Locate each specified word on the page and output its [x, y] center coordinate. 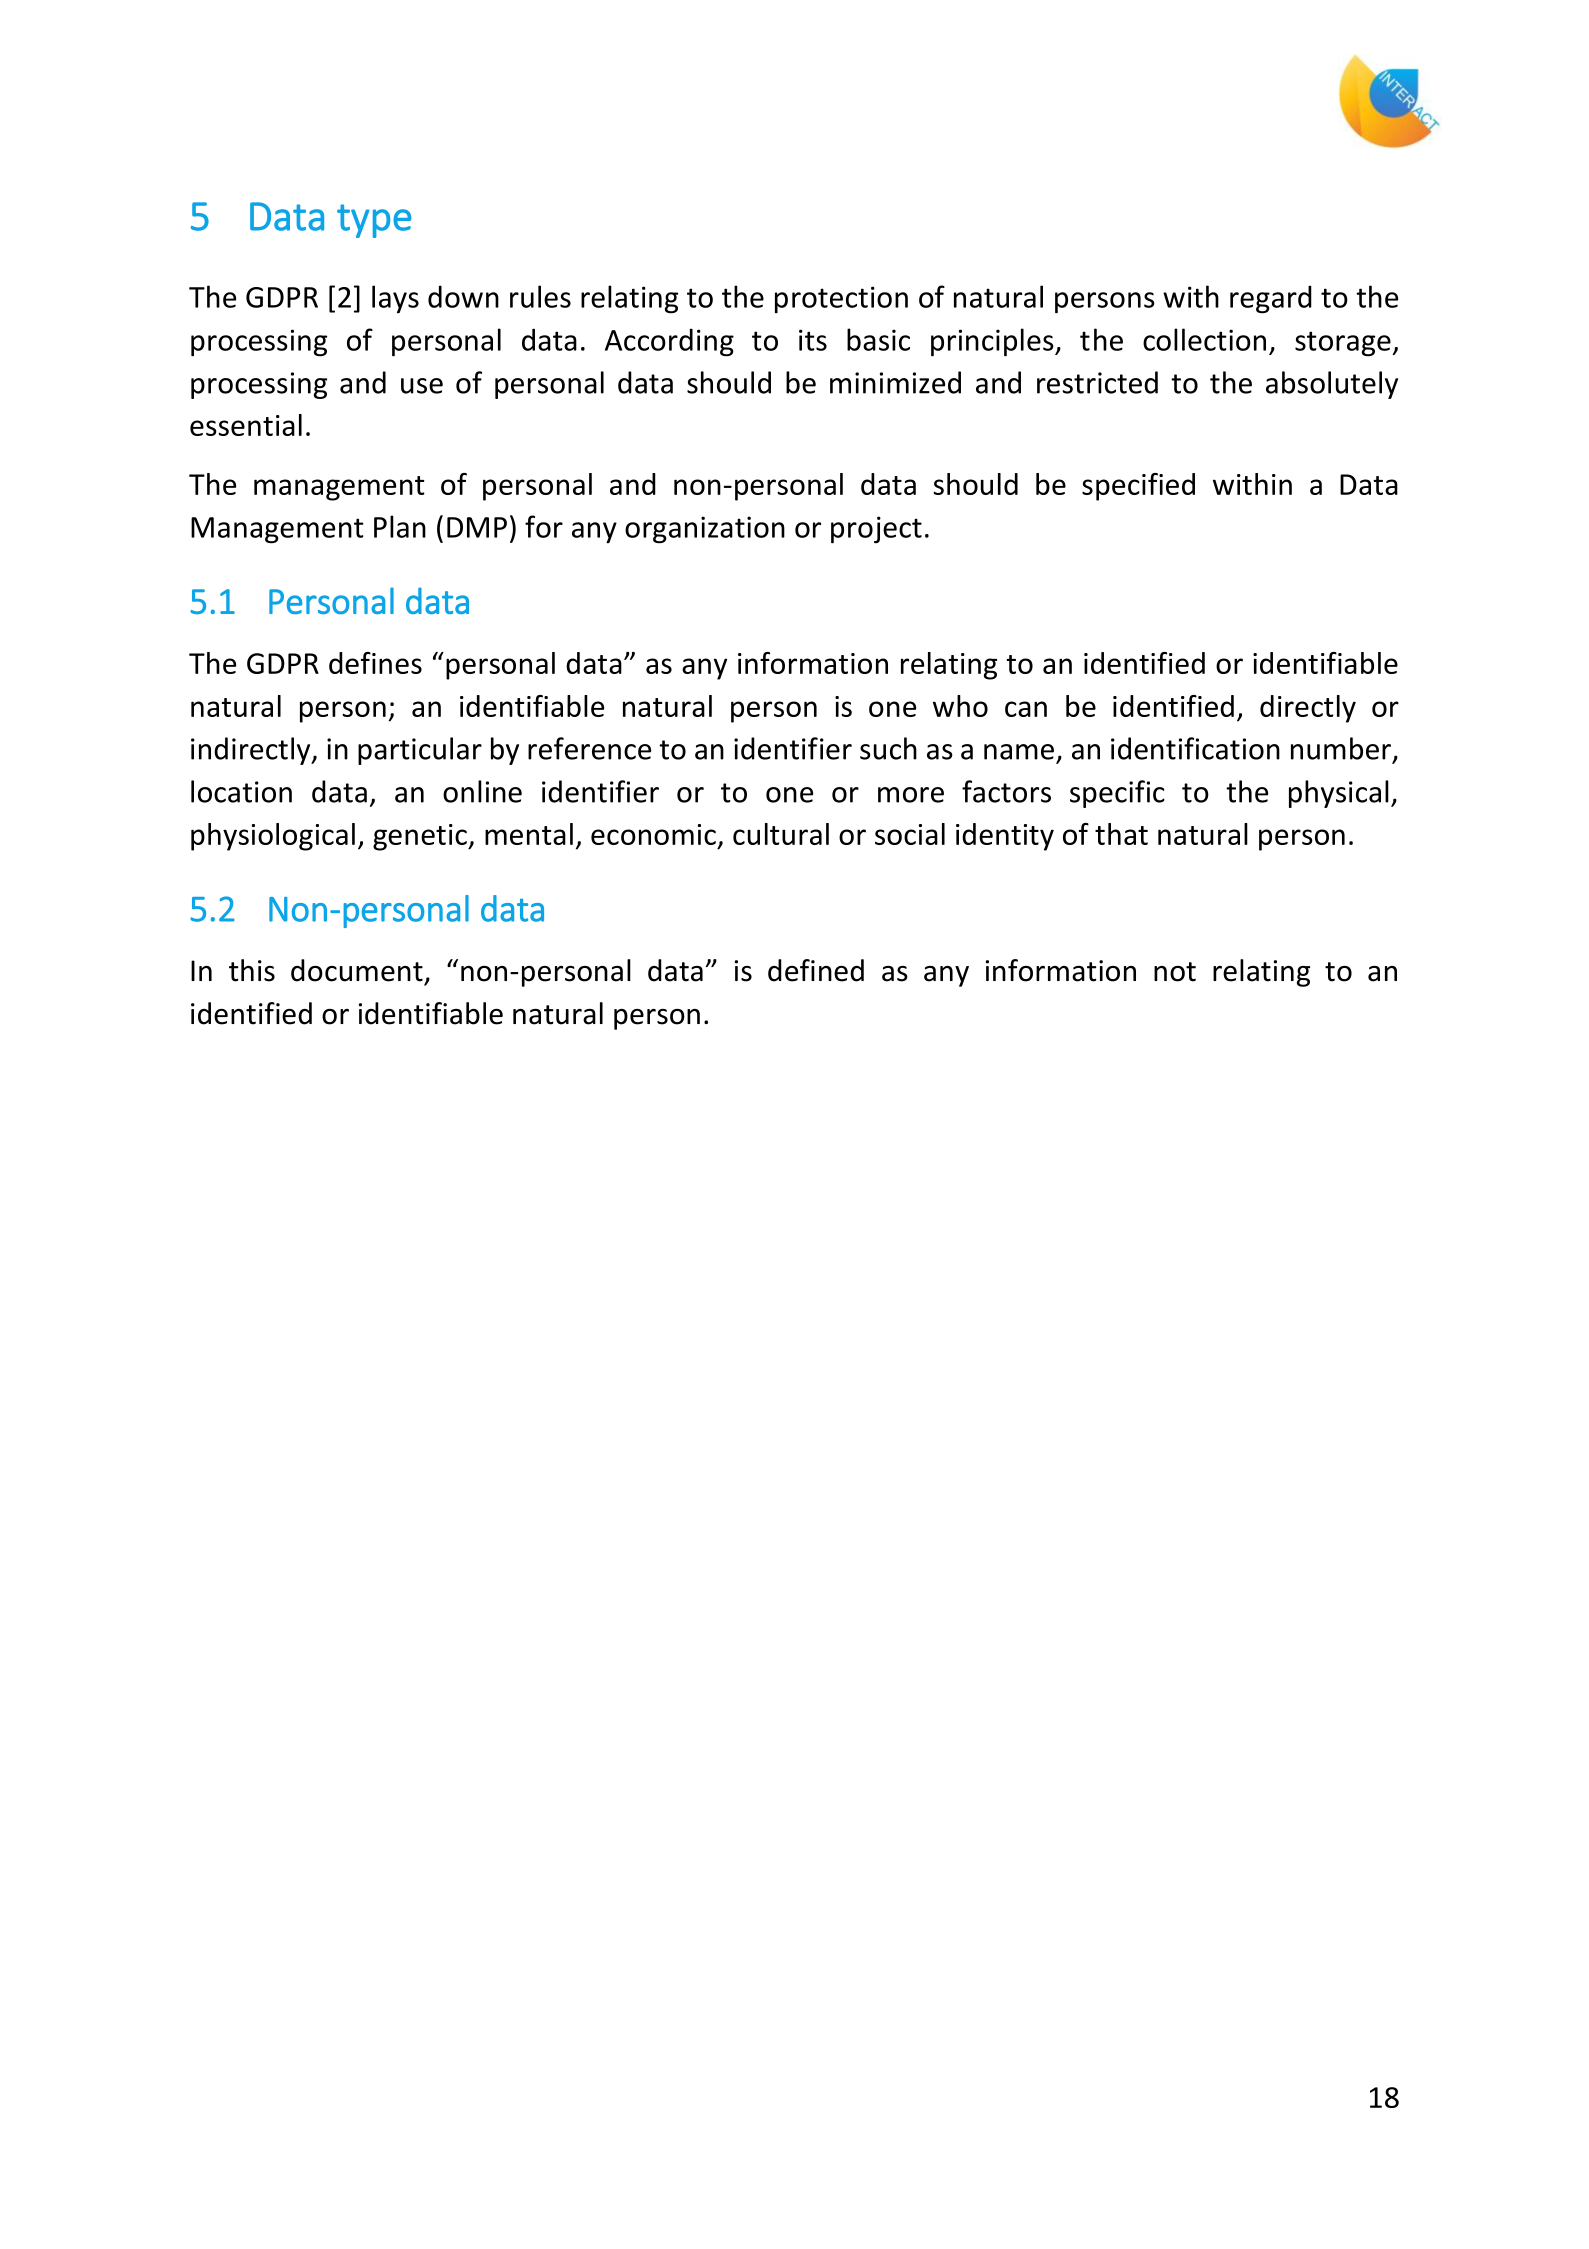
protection [841, 299]
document [357, 970]
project [876, 530]
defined [816, 970]
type [374, 221]
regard [1271, 299]
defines [375, 663]
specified [1138, 487]
